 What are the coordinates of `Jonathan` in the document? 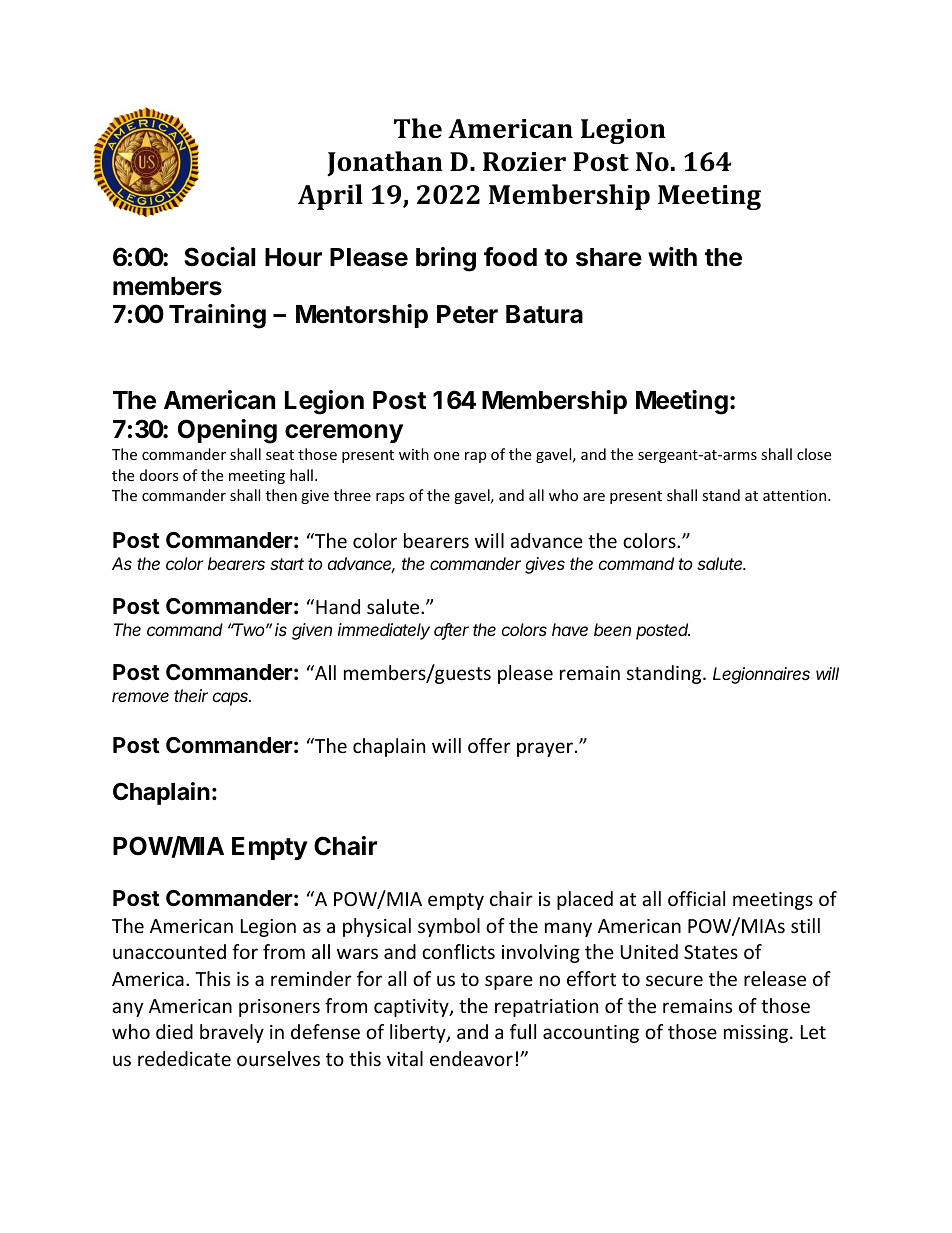 It's located at (385, 164).
